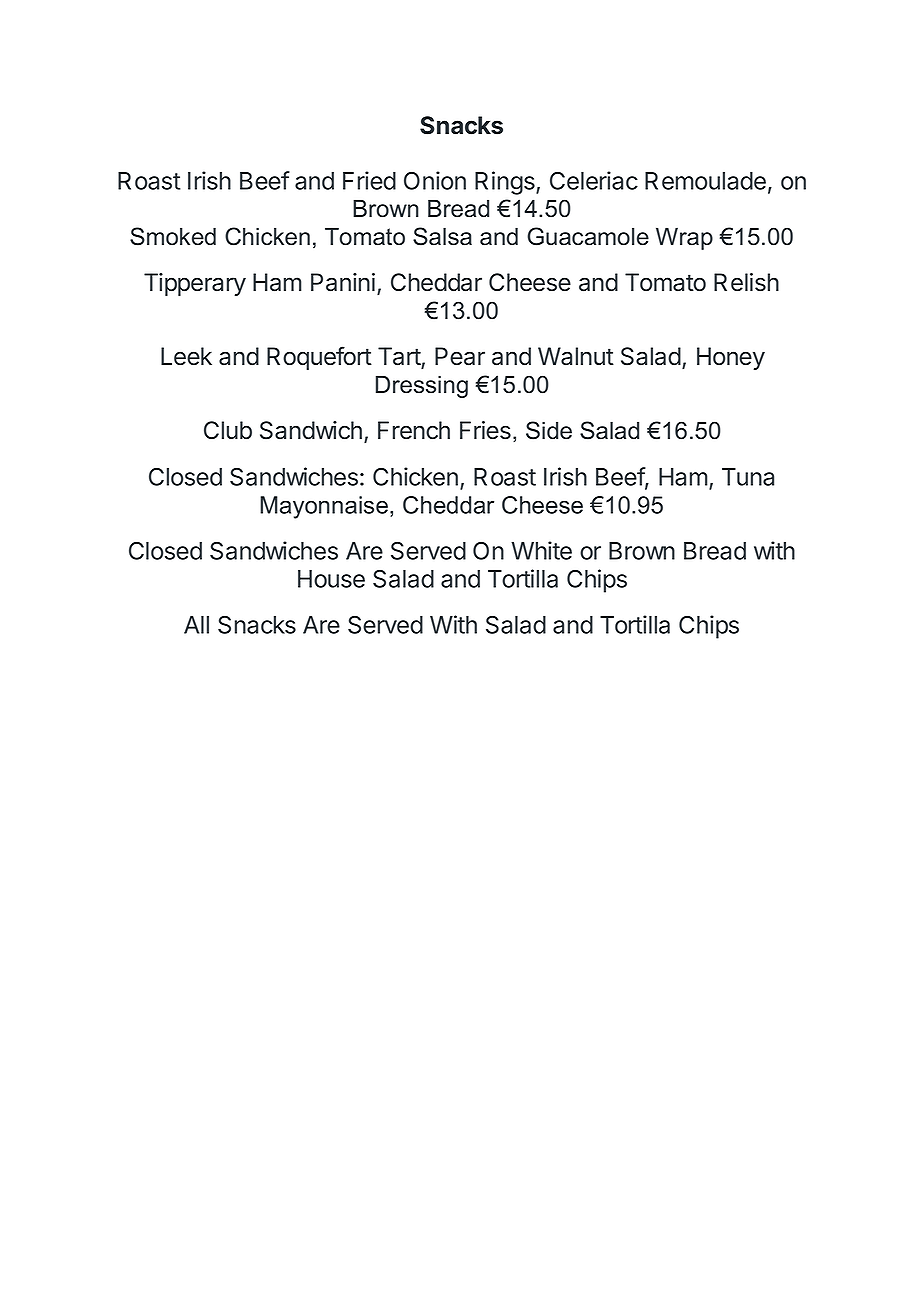  I want to click on Side, so click(549, 430).
